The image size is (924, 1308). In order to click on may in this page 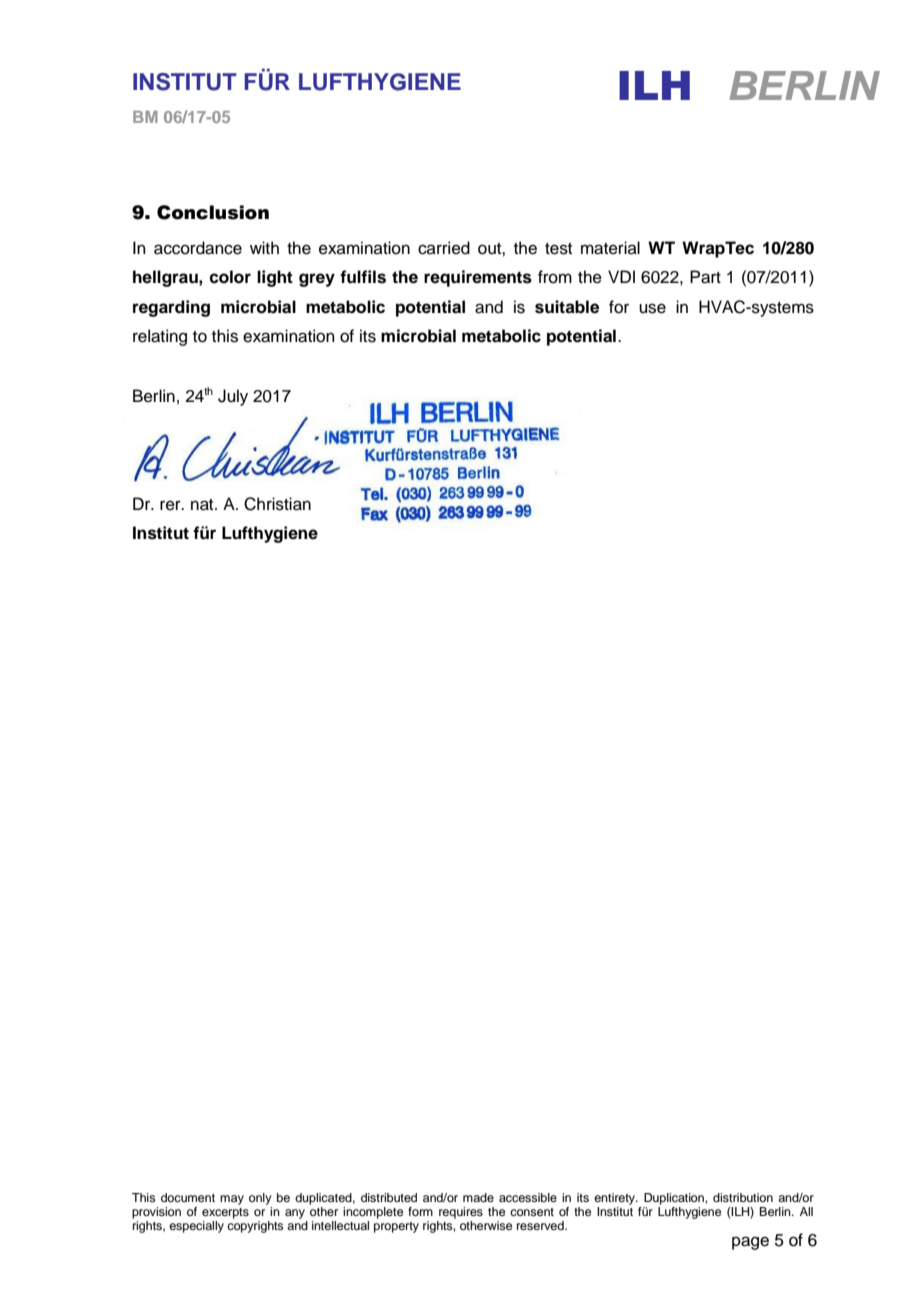, I will do `click(232, 1200)`.
